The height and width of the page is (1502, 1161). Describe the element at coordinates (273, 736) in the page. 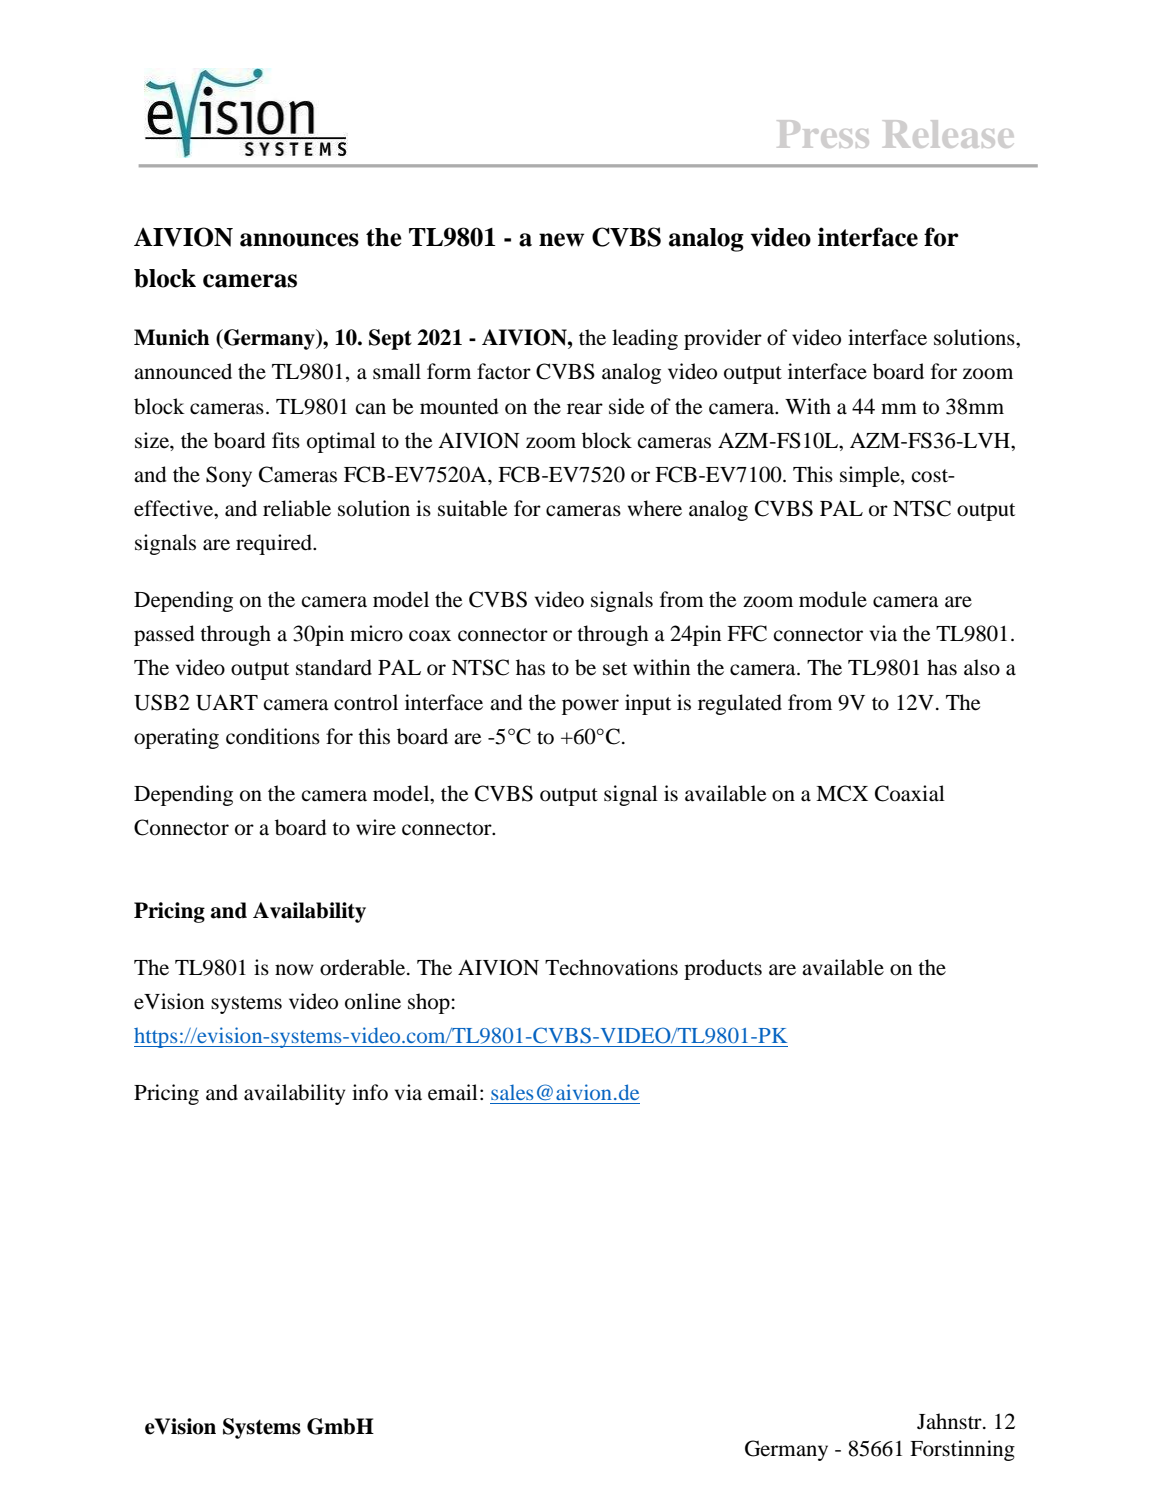

I see `conditions` at that location.
